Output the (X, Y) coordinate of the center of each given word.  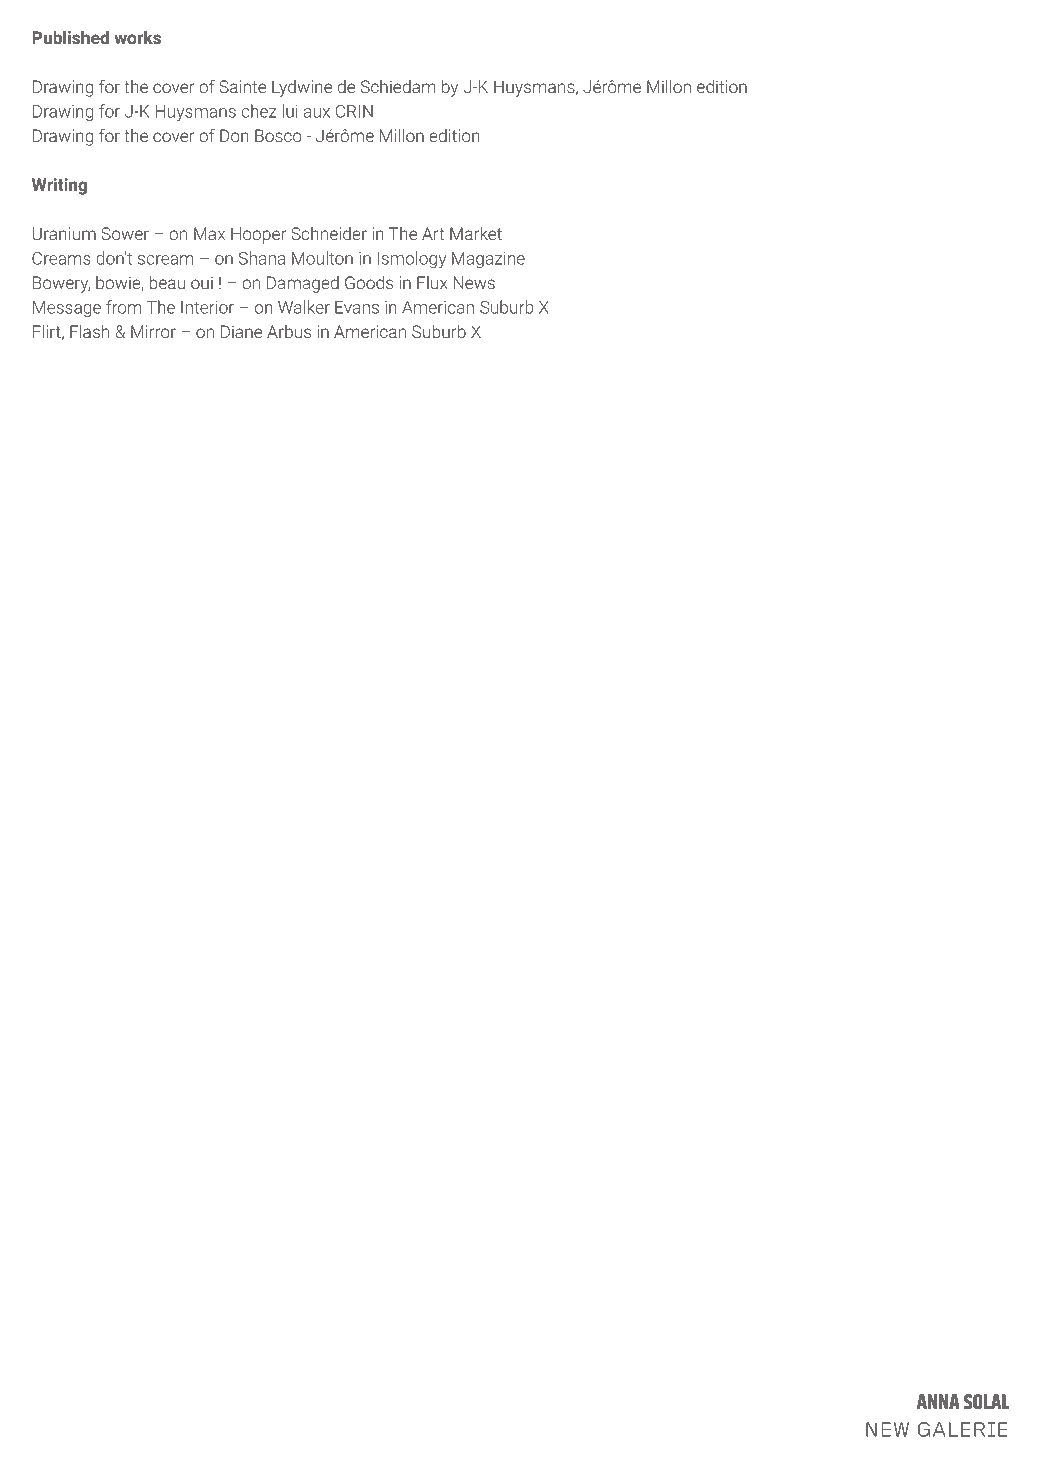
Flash (89, 331)
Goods (369, 282)
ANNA (938, 1401)
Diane (241, 331)
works (137, 37)
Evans (357, 307)
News (474, 282)
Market (476, 233)
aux (317, 113)
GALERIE (963, 1429)
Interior (207, 307)
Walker (304, 307)
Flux (432, 282)
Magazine (488, 260)
